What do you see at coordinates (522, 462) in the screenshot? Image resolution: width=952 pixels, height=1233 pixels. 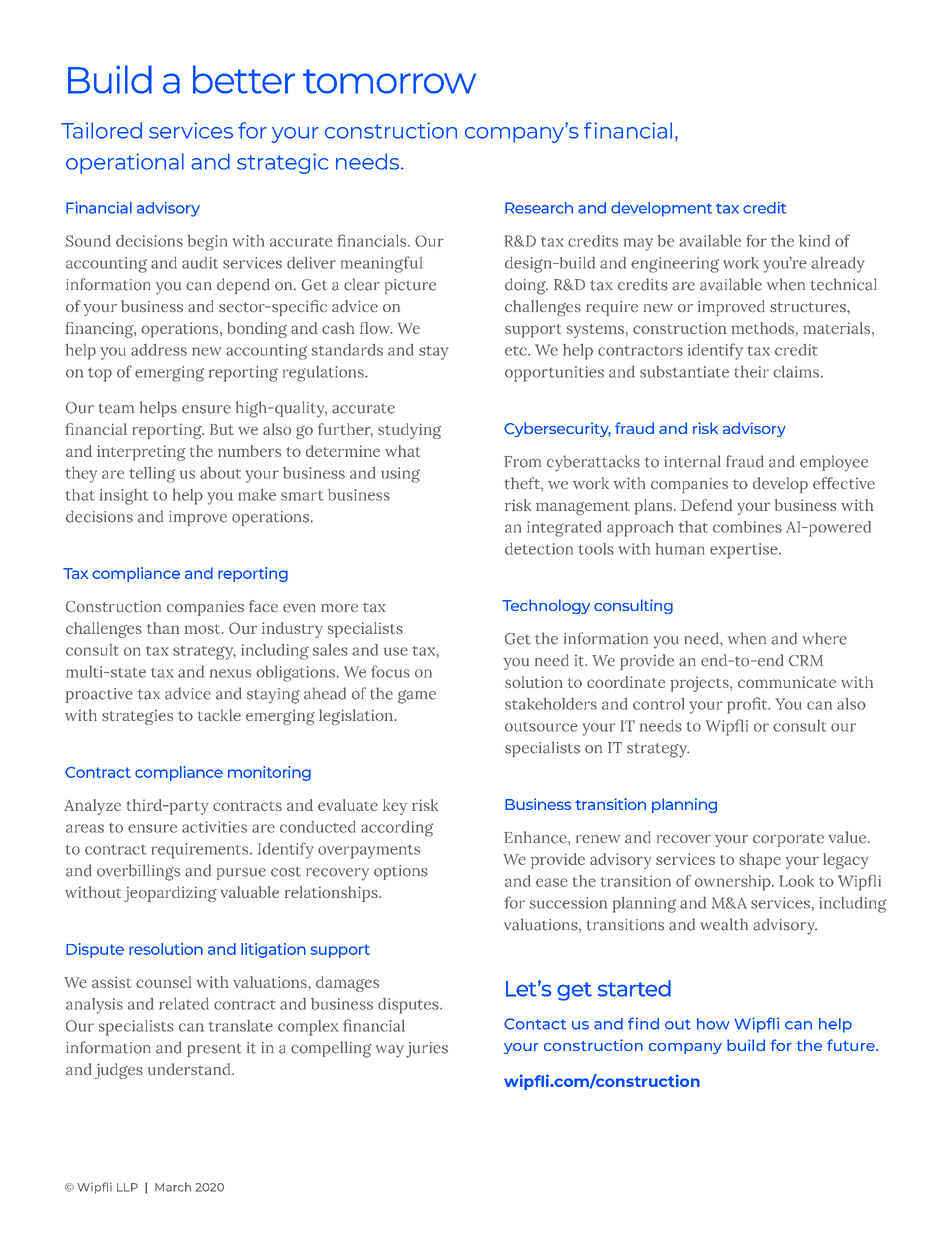 I see `From` at bounding box center [522, 462].
